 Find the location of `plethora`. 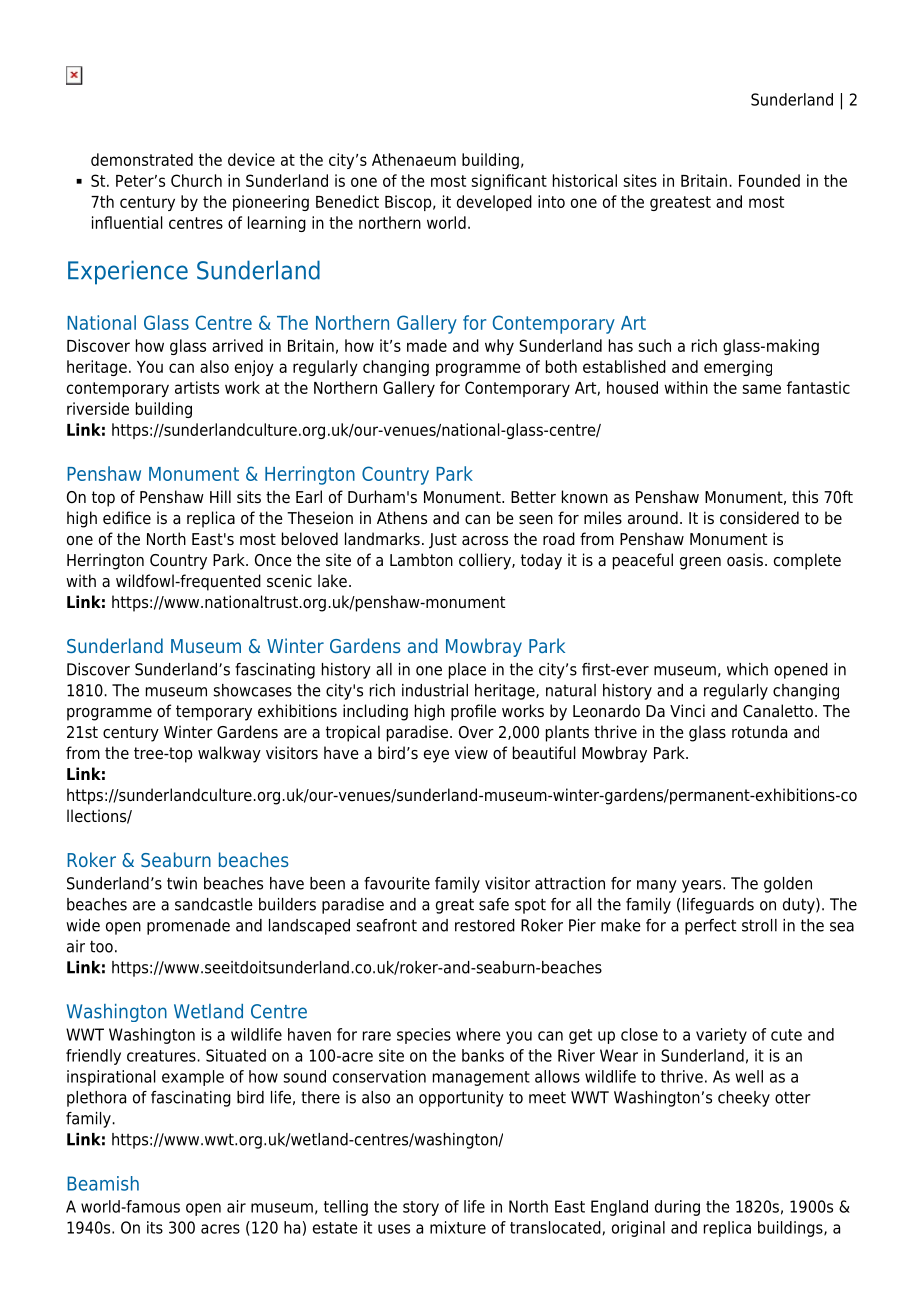

plethora is located at coordinates (96, 1099).
